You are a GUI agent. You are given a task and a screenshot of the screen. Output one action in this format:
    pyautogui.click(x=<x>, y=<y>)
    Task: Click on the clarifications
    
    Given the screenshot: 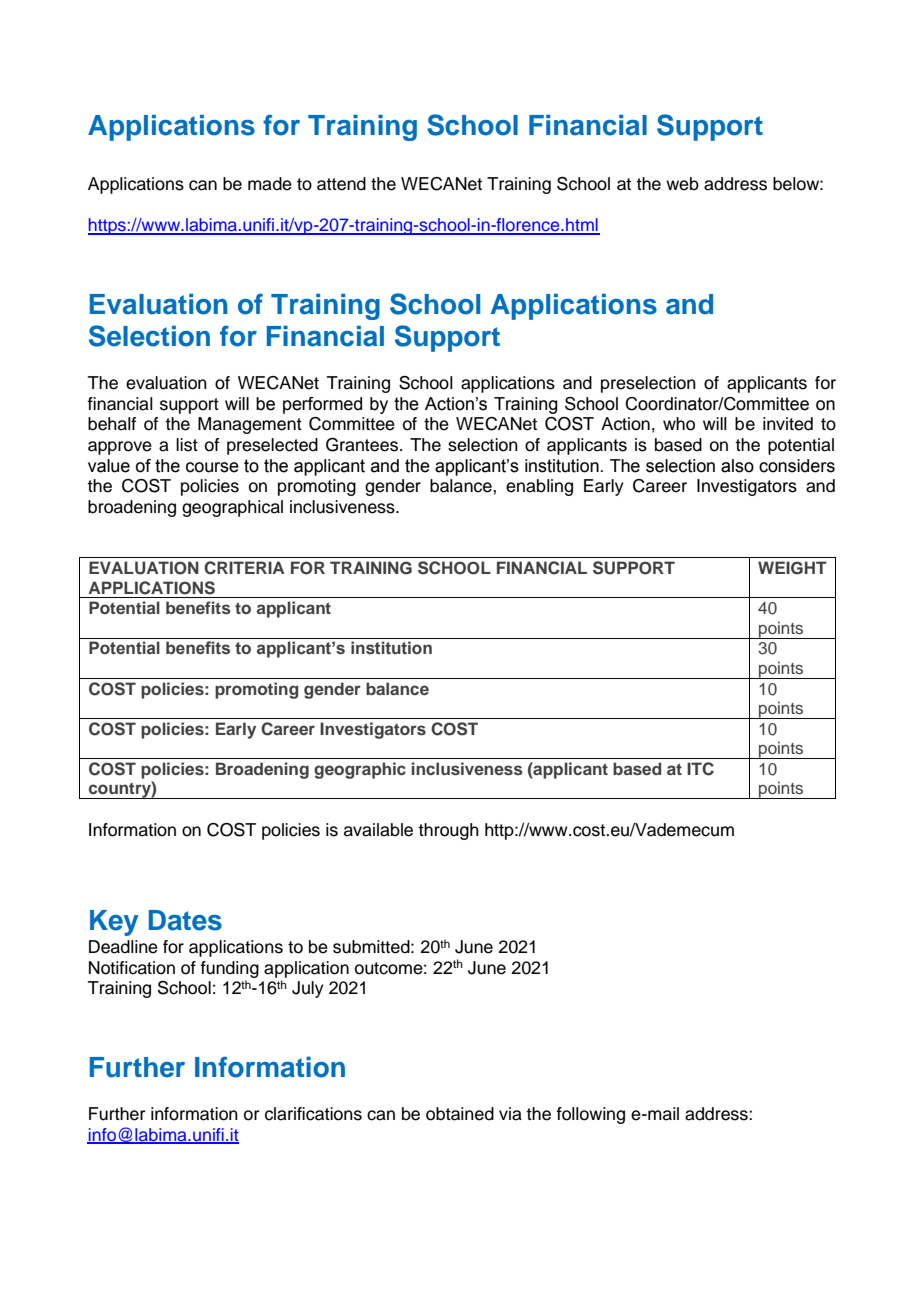 What is the action you would take?
    pyautogui.click(x=313, y=1114)
